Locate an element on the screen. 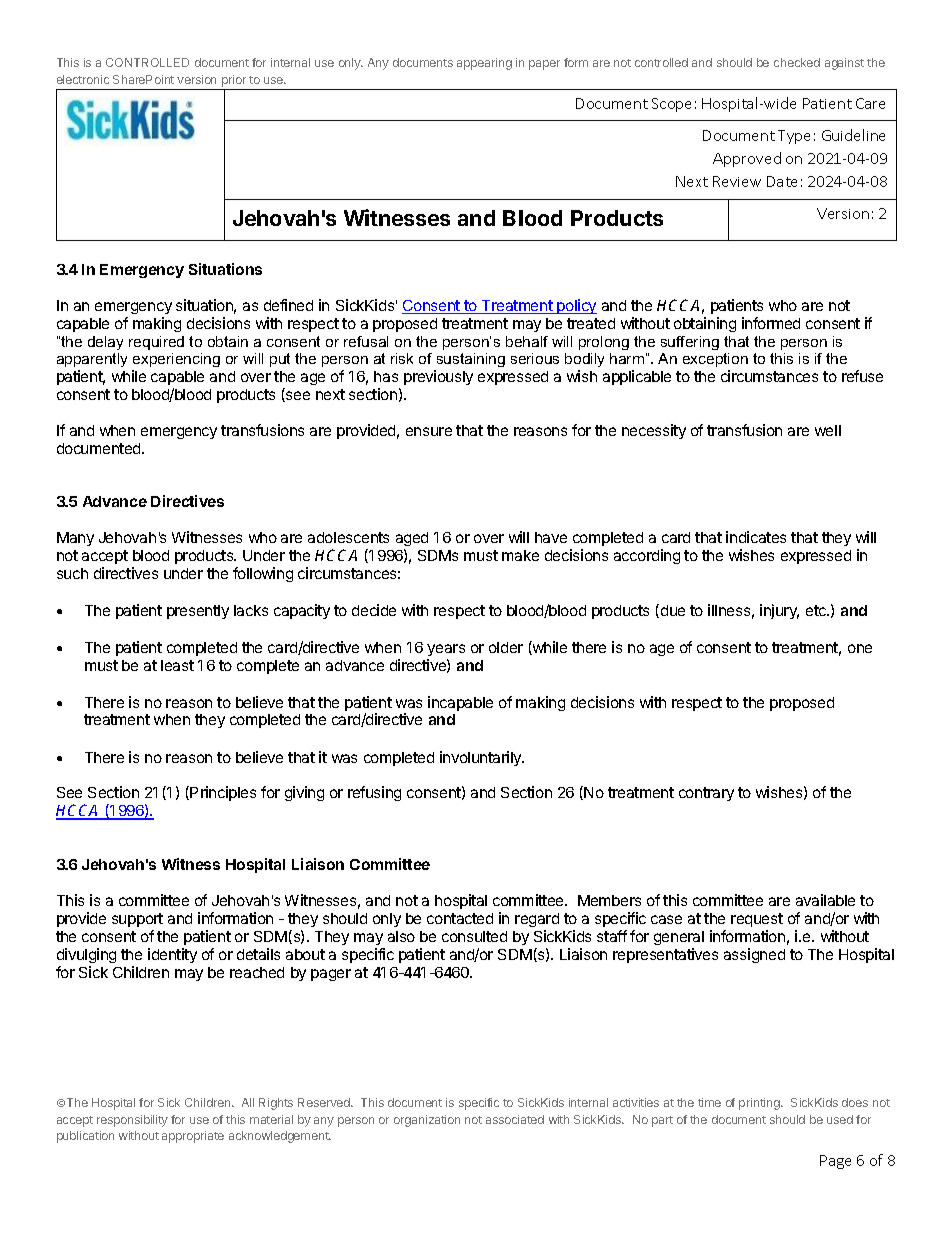 This screenshot has height=1233, width=952. experiencing is located at coordinates (176, 362).
